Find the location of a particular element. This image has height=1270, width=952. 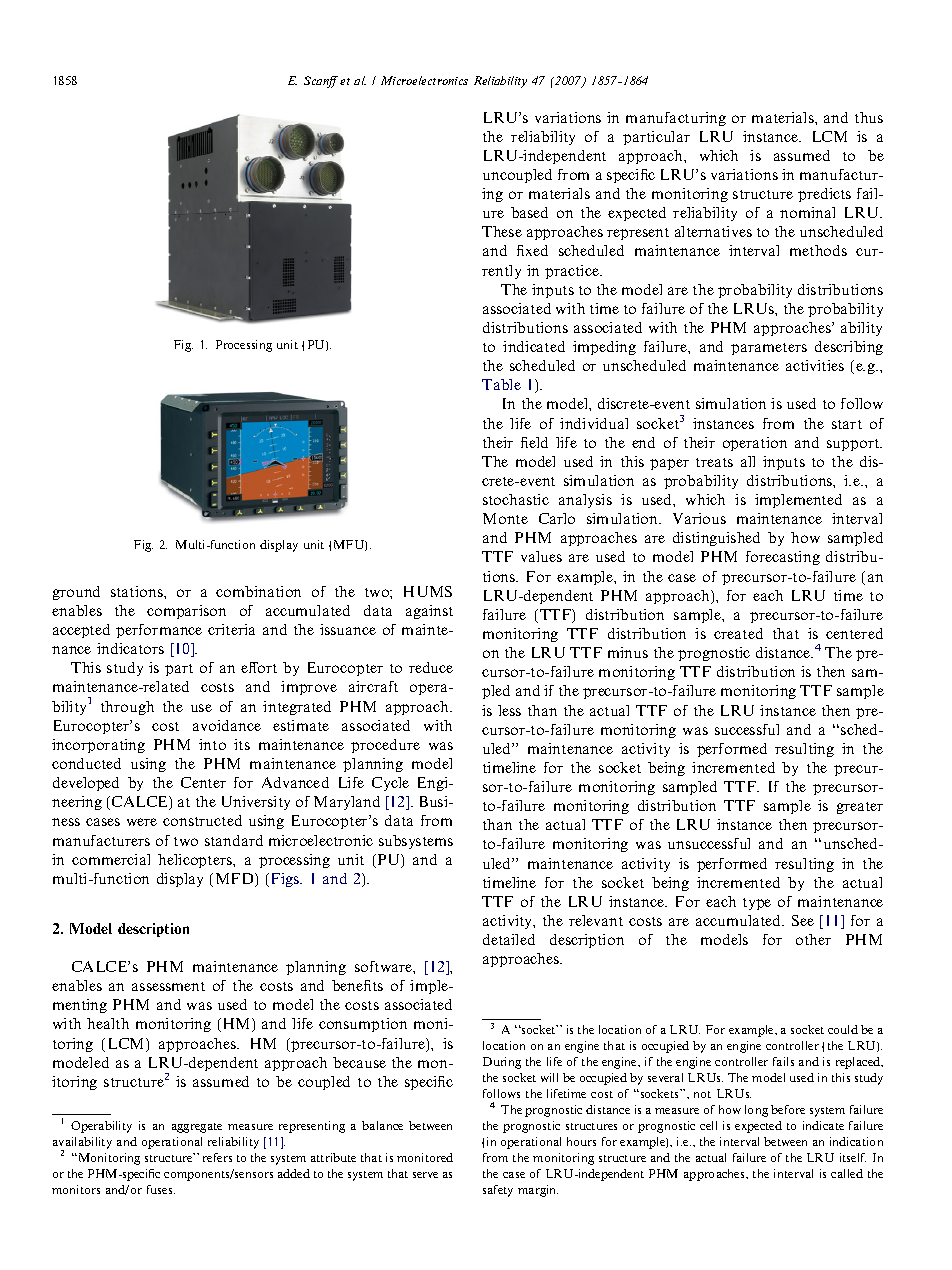

predicts is located at coordinates (824, 195).
